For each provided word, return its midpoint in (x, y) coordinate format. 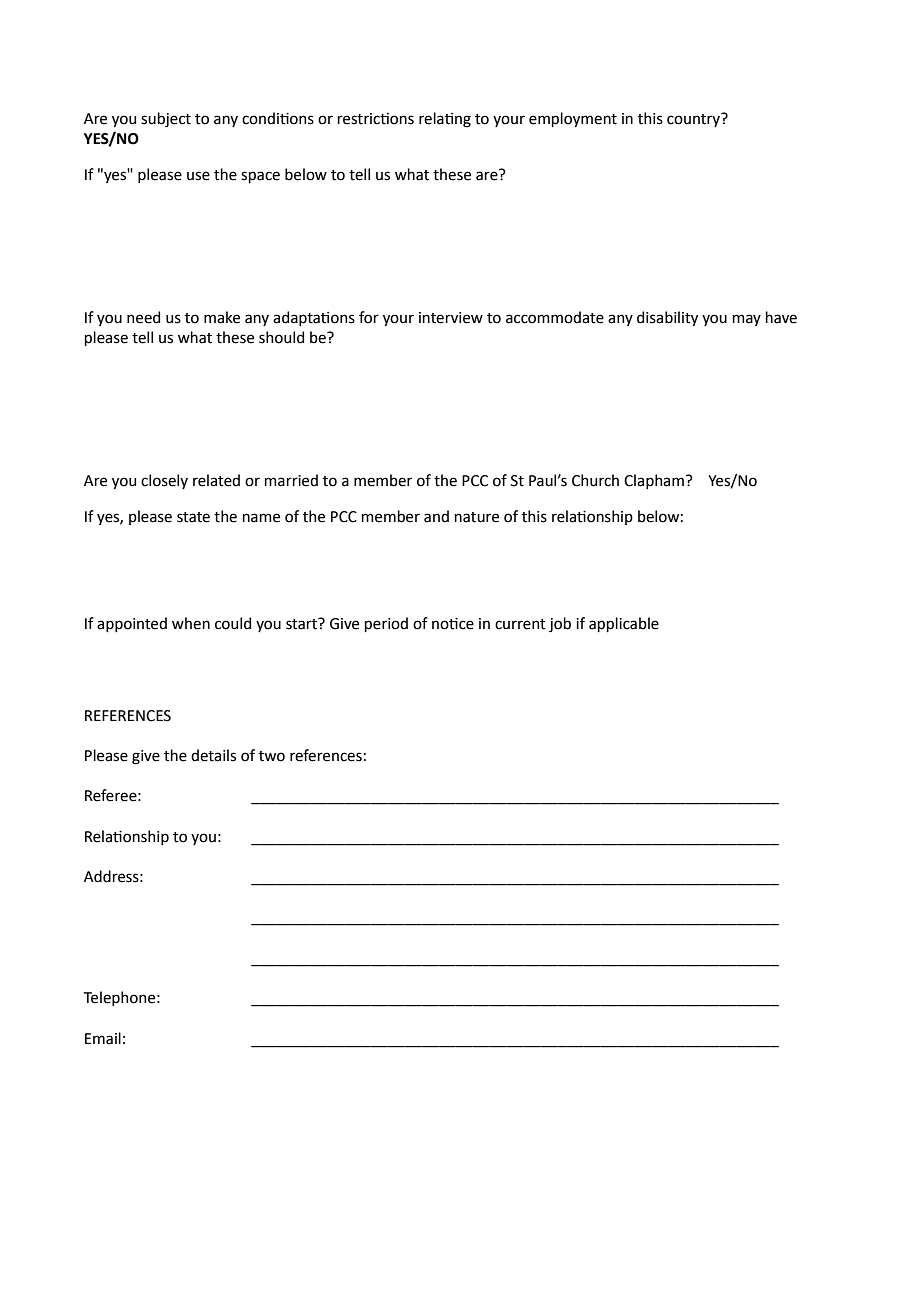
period (386, 624)
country (695, 119)
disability (667, 318)
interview (451, 318)
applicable (624, 624)
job (560, 624)
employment (573, 119)
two (272, 756)
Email (103, 1038)
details (213, 755)
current (520, 624)
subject (166, 119)
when (191, 623)
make (222, 317)
